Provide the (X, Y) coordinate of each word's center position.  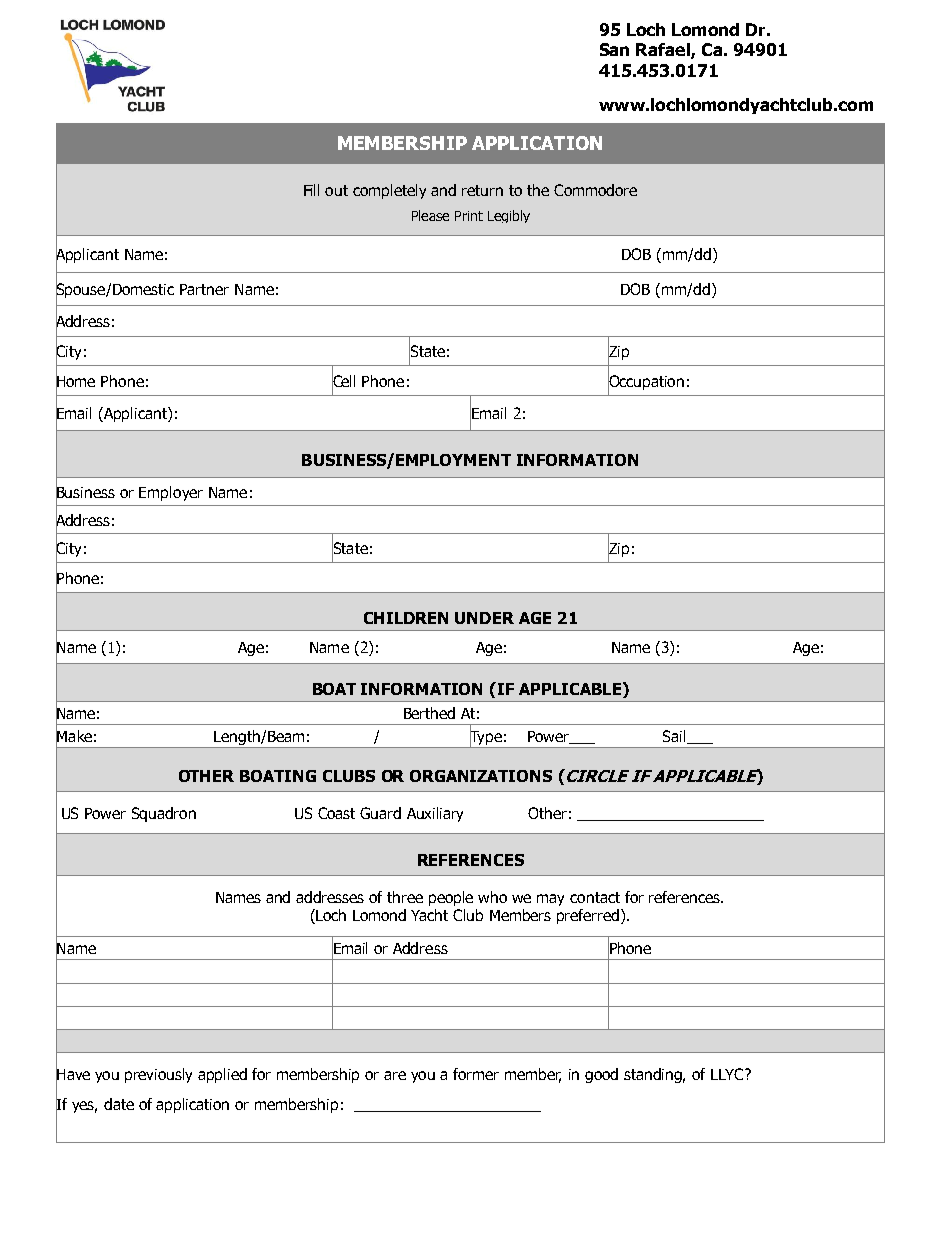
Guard (380, 813)
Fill (311, 190)
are (395, 1075)
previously (158, 1075)
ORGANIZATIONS (481, 776)
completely (389, 191)
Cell (343, 380)
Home (75, 381)
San (614, 49)
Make (74, 736)
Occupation (646, 382)
